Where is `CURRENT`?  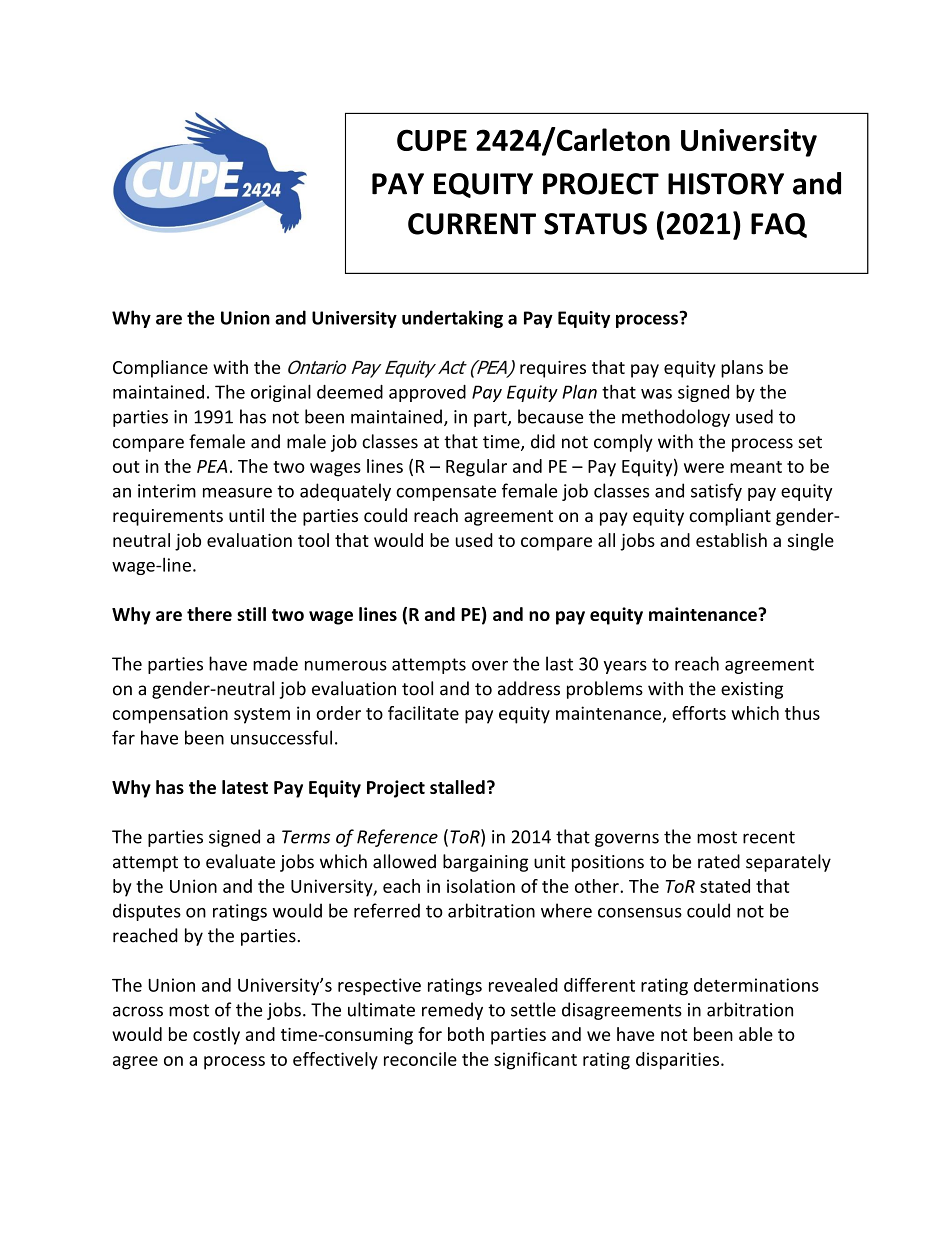
CURRENT is located at coordinates (472, 224).
